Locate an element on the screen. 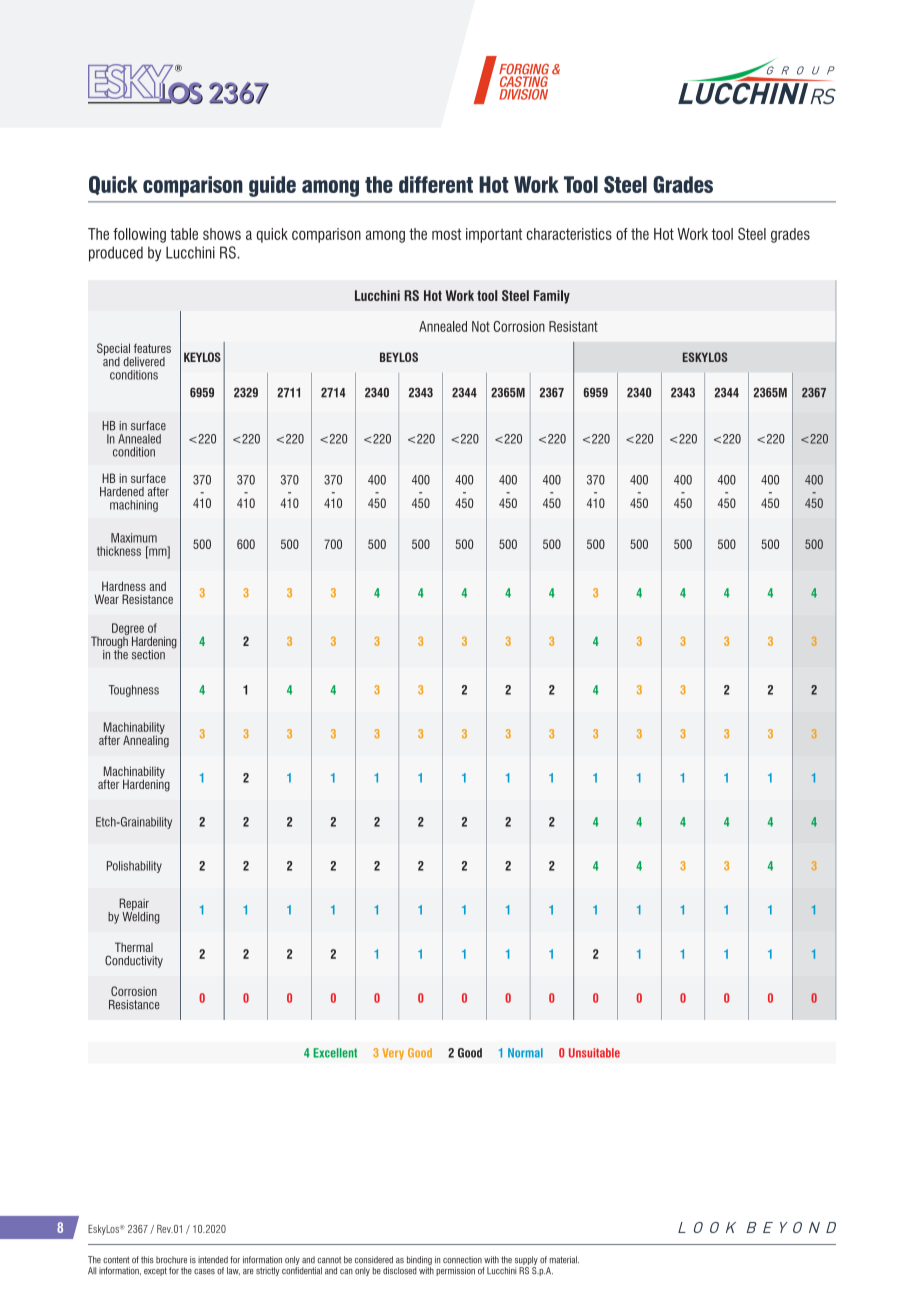 The height and width of the screenshot is (1308, 924). this is located at coordinates (147, 1260).
